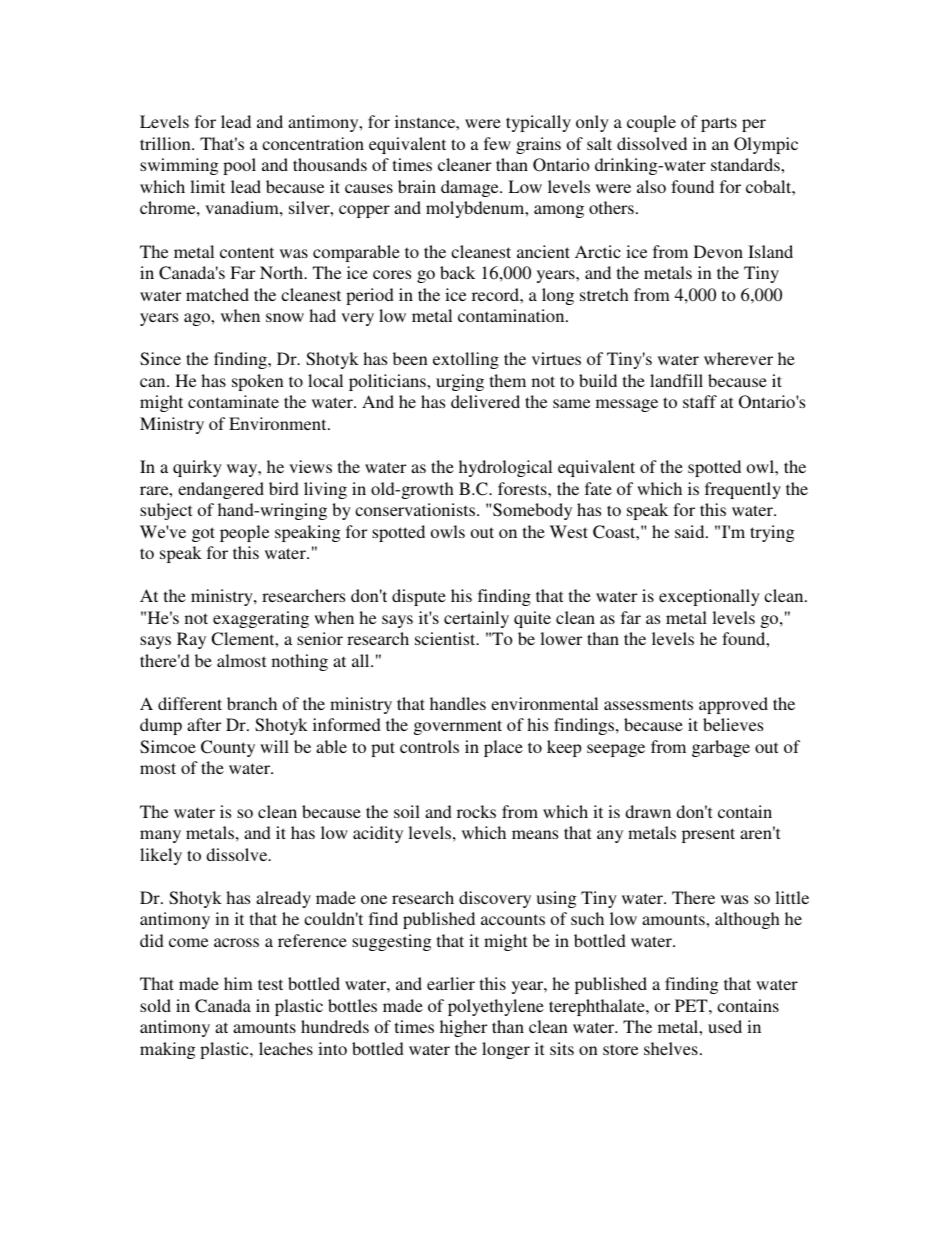  I want to click on certainly, so click(476, 619).
